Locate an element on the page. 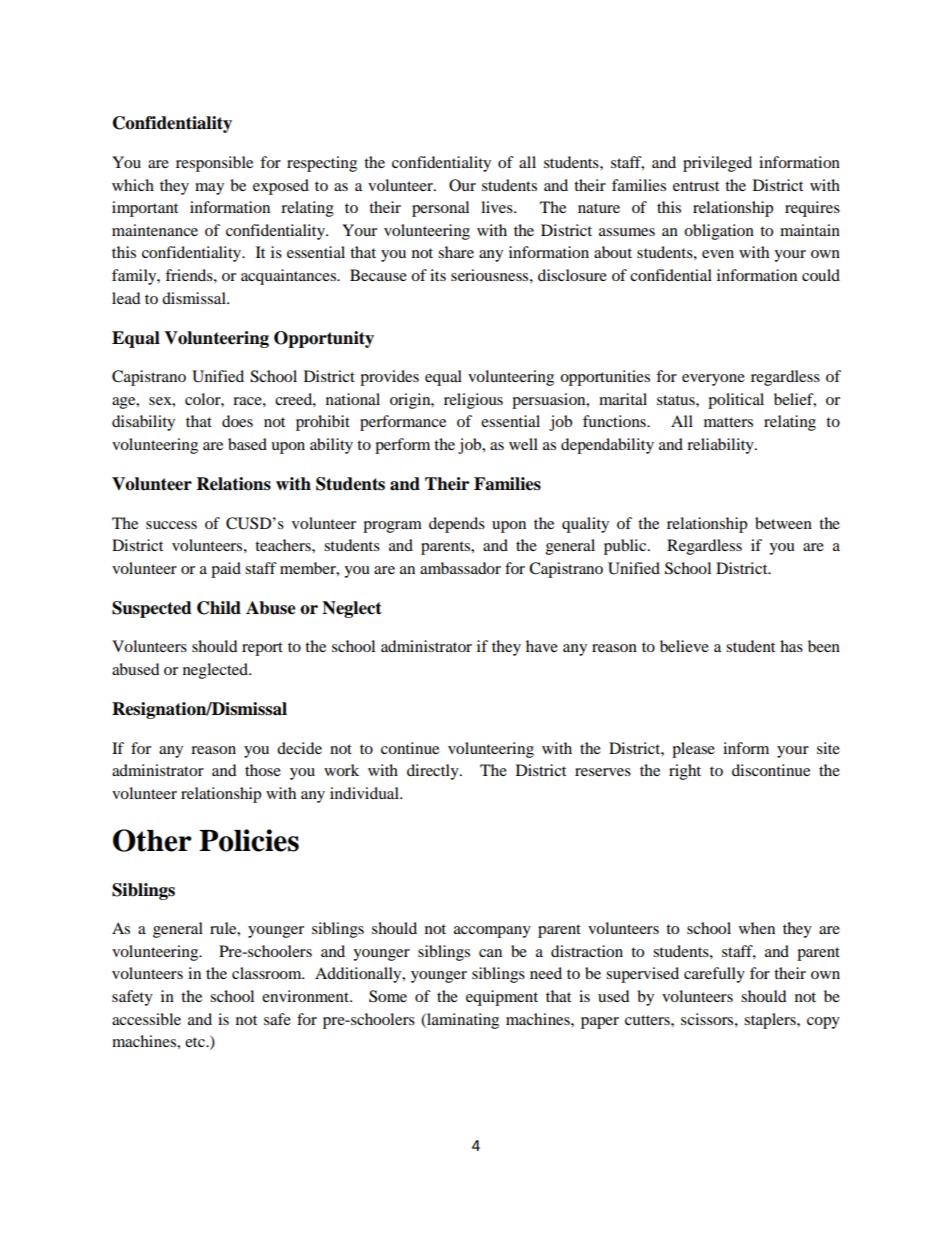  ambassador is located at coordinates (460, 568).
